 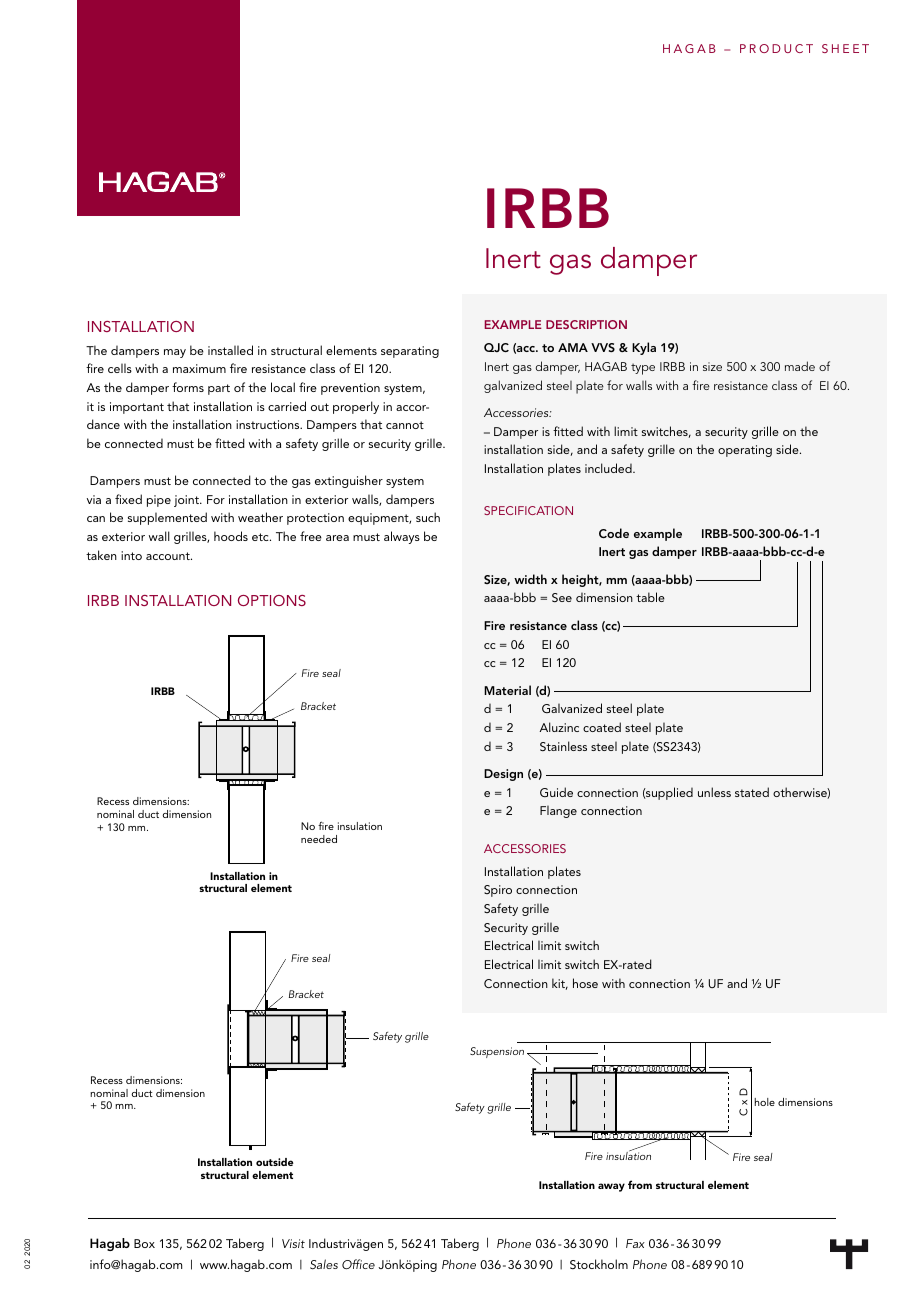 What do you see at coordinates (230, 350) in the document?
I see `installed` at bounding box center [230, 350].
